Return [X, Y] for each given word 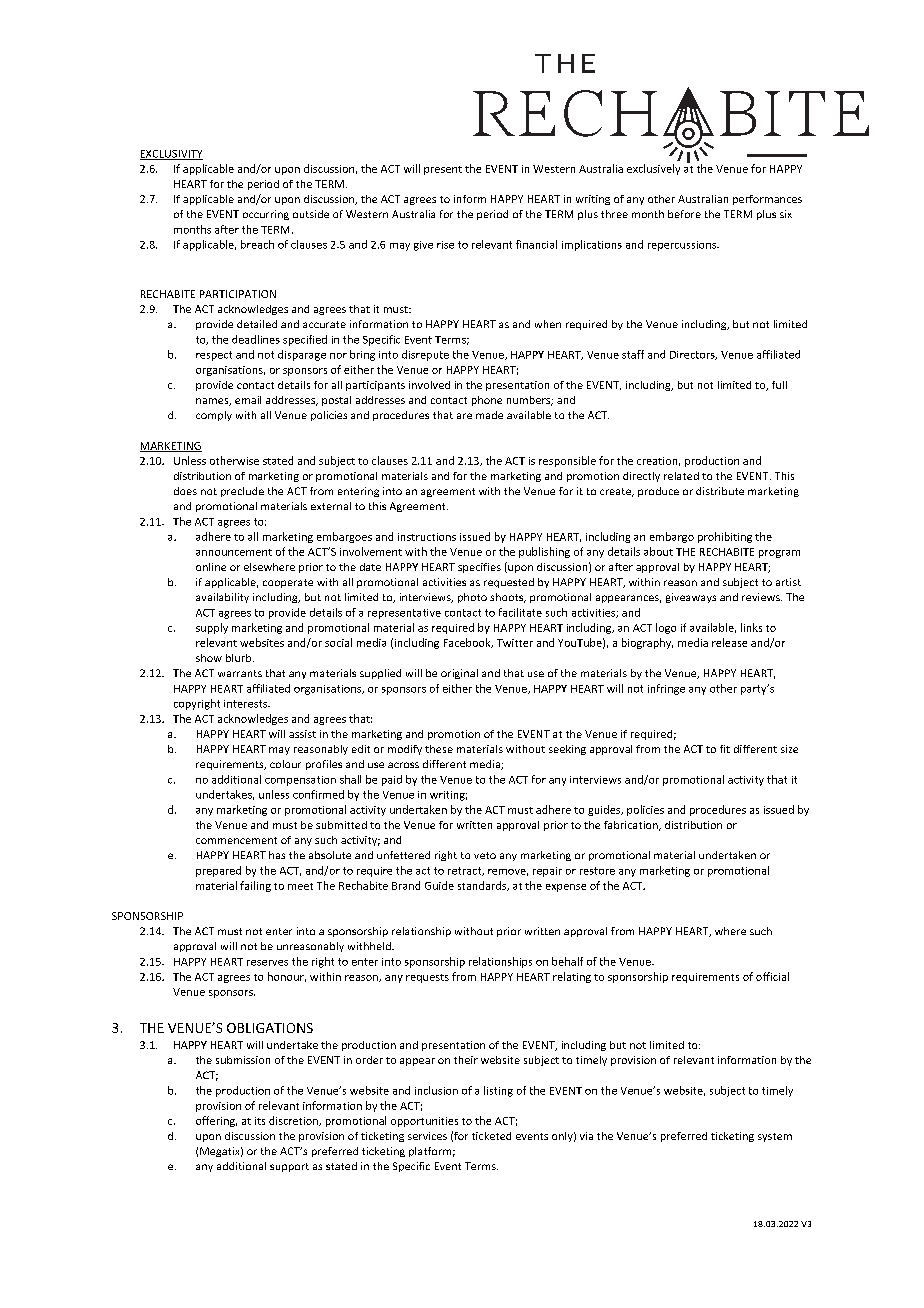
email [248, 400]
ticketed [491, 1136]
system [775, 1137]
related [681, 476]
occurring [266, 215]
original [459, 674]
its [260, 1121]
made [489, 415]
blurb [240, 658]
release [729, 642]
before [684, 214]
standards [483, 886]
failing [255, 886]
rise [445, 245]
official [772, 976]
